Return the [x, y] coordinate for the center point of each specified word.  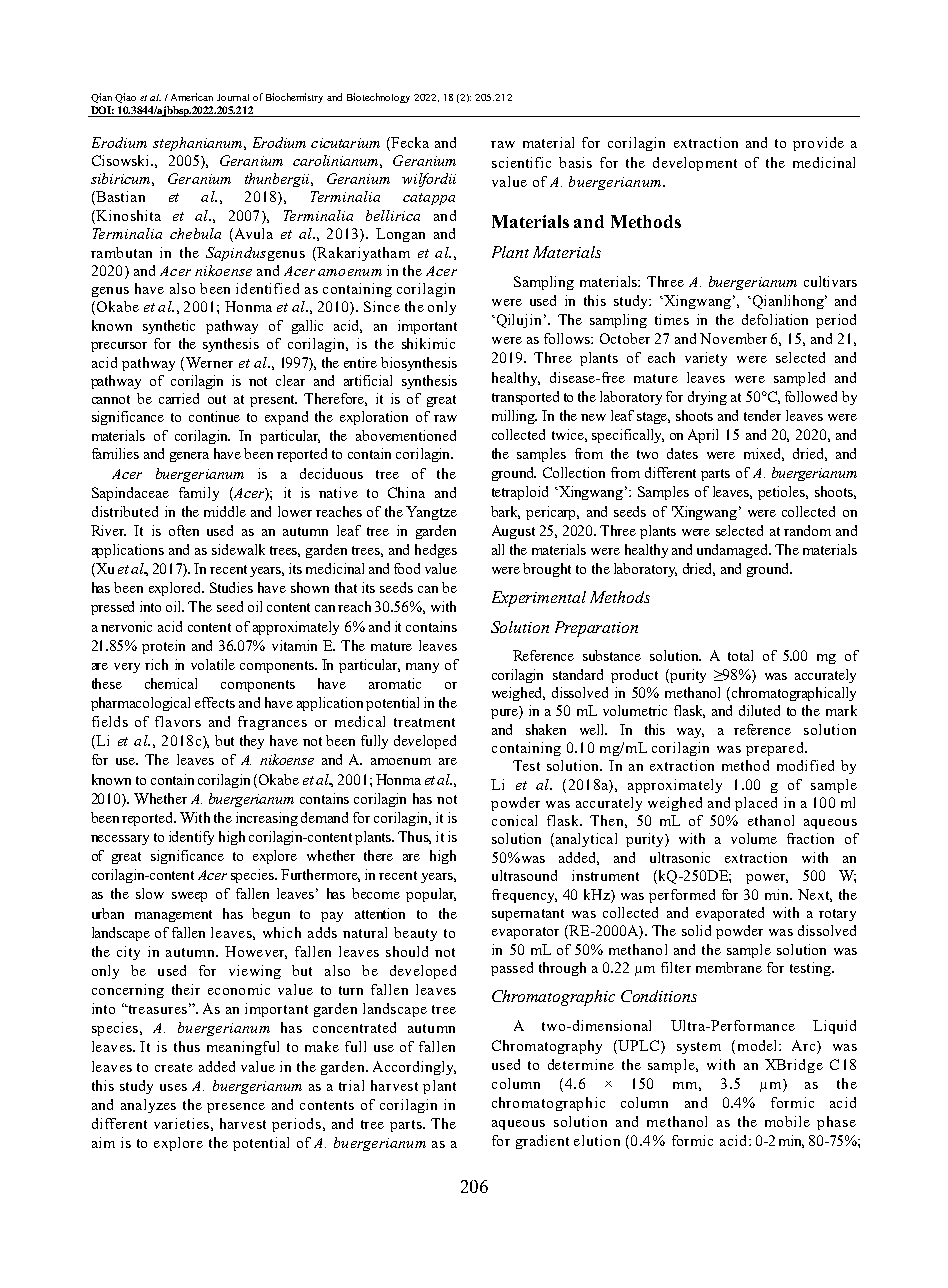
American [192, 97]
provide [818, 144]
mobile [787, 1121]
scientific [521, 162]
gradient [542, 1142]
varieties [181, 1123]
